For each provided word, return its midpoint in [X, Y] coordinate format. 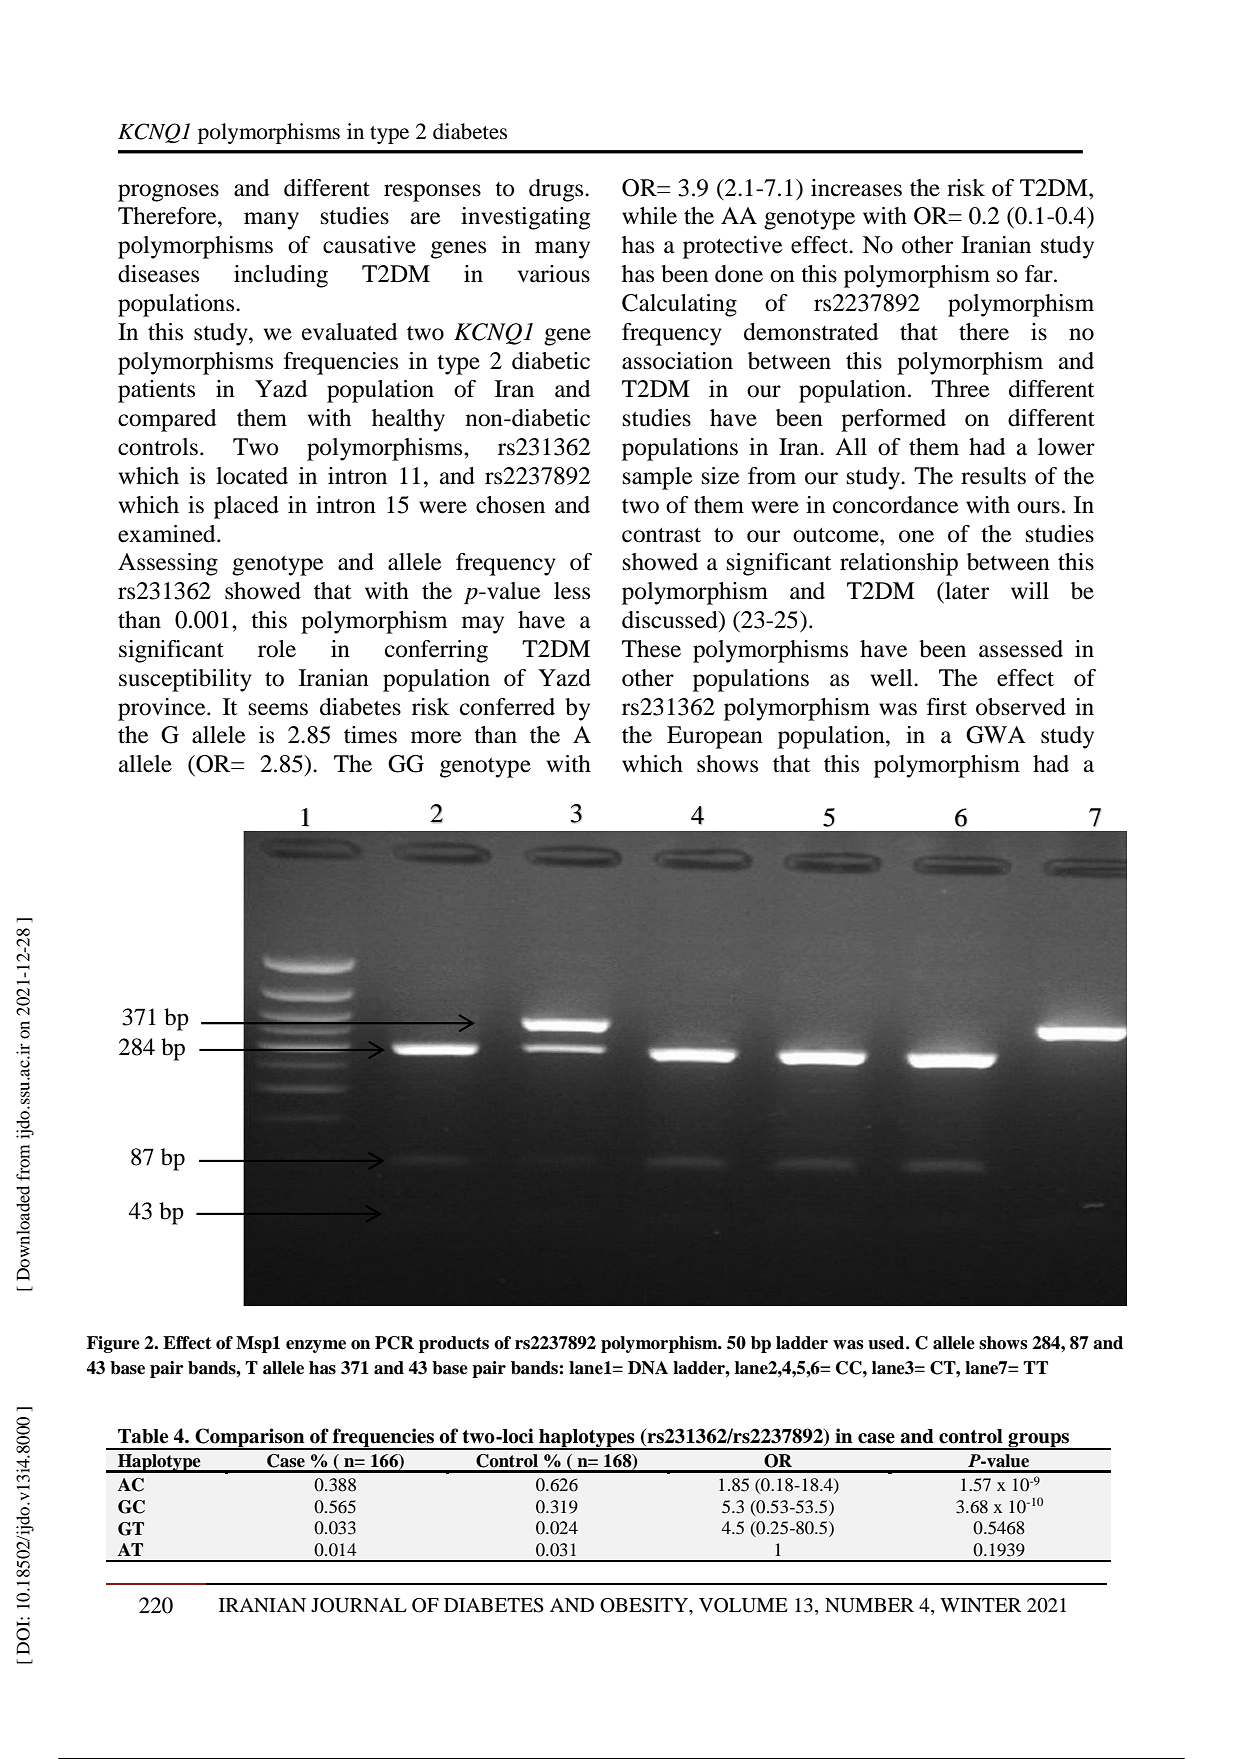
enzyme [316, 1346]
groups [1039, 1441]
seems [278, 709]
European [715, 737]
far [1040, 274]
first [947, 707]
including [281, 276]
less [572, 591]
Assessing [168, 564]
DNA [648, 1368]
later [966, 591]
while [649, 216]
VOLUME [743, 1605]
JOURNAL [359, 1605]
